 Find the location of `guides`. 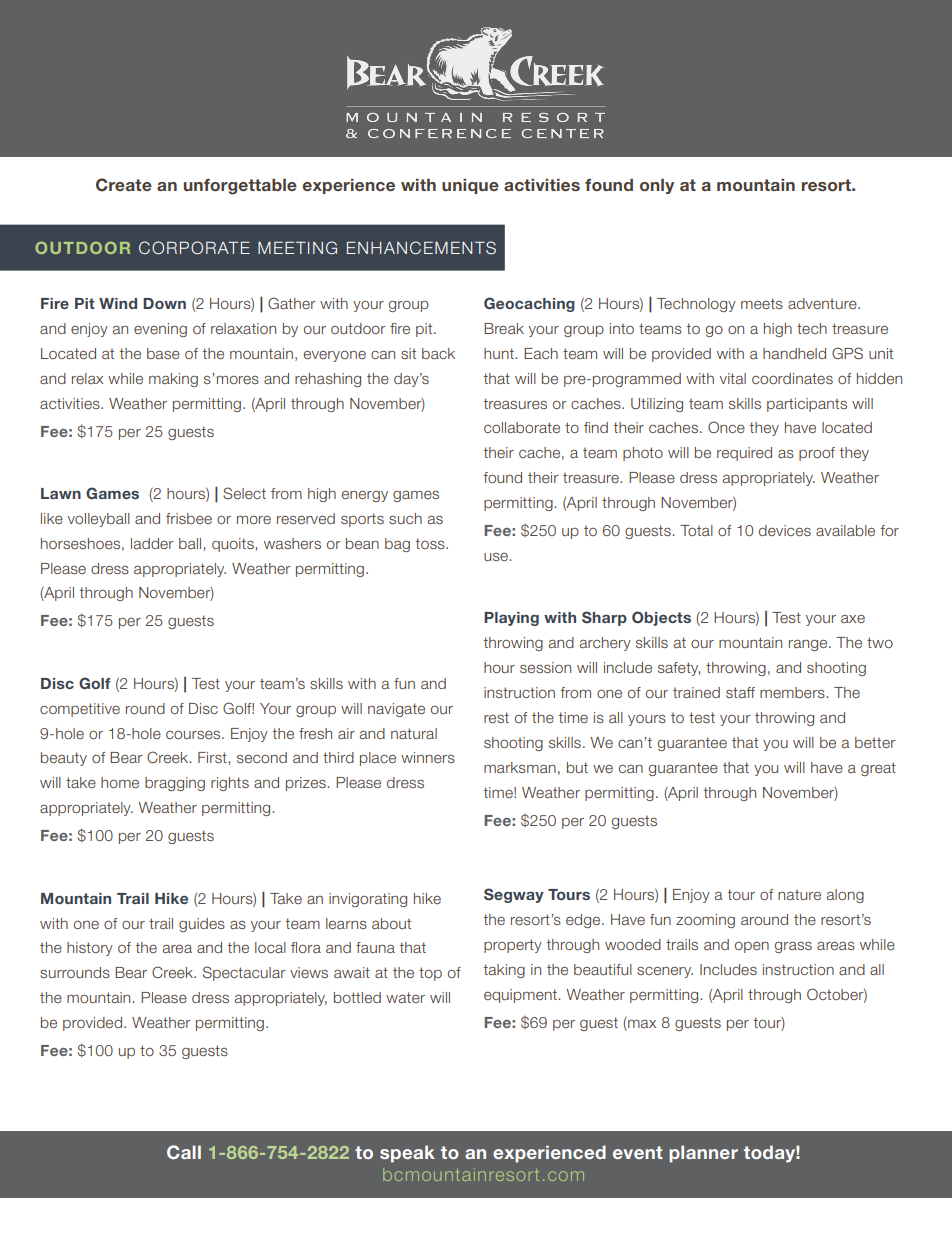

guides is located at coordinates (202, 925).
